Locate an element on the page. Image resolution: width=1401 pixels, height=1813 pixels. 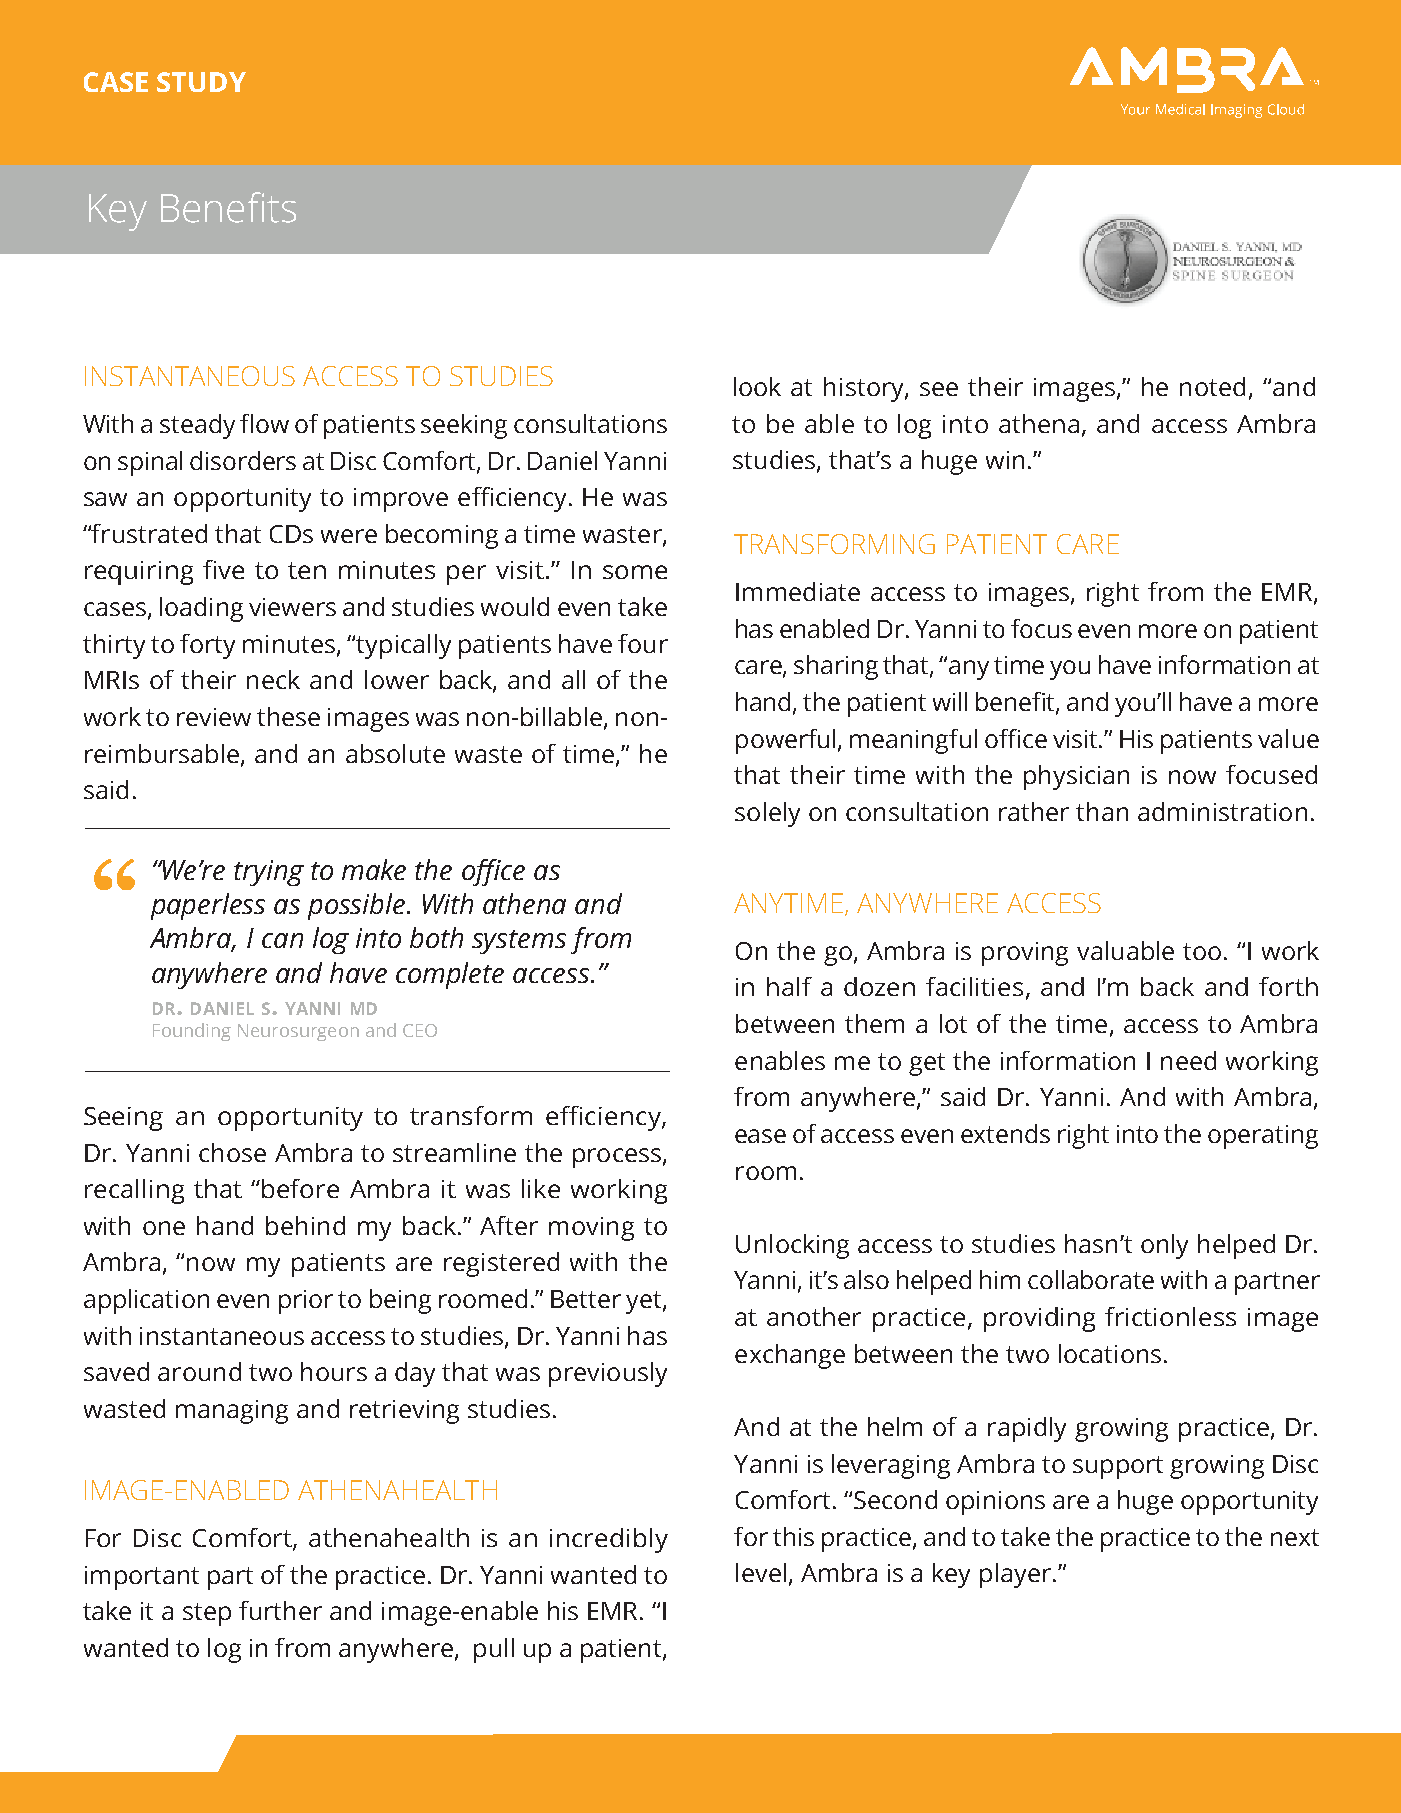
STUDY is located at coordinates (201, 82).
